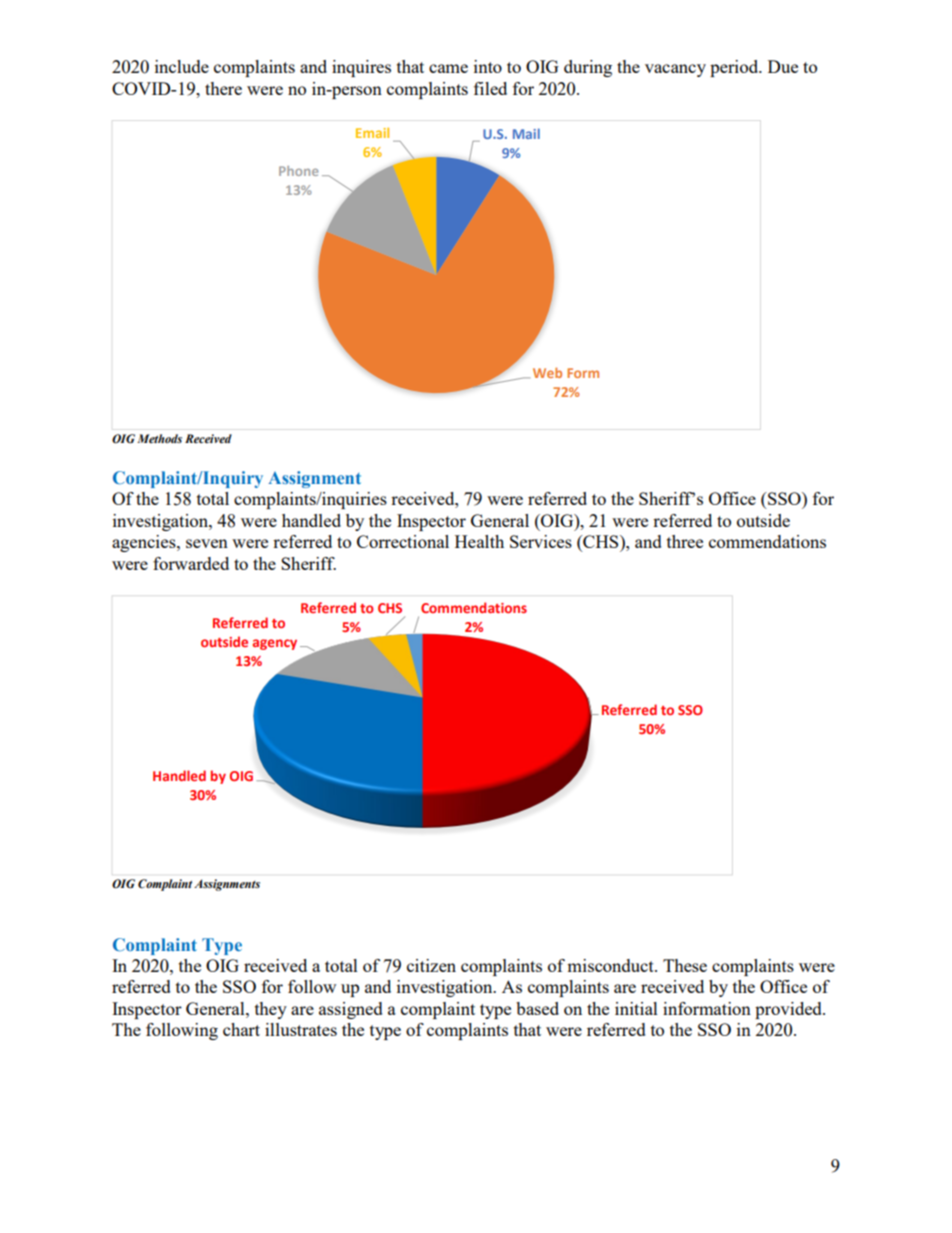  Describe the element at coordinates (547, 372) in the page. I see `Web` at that location.
